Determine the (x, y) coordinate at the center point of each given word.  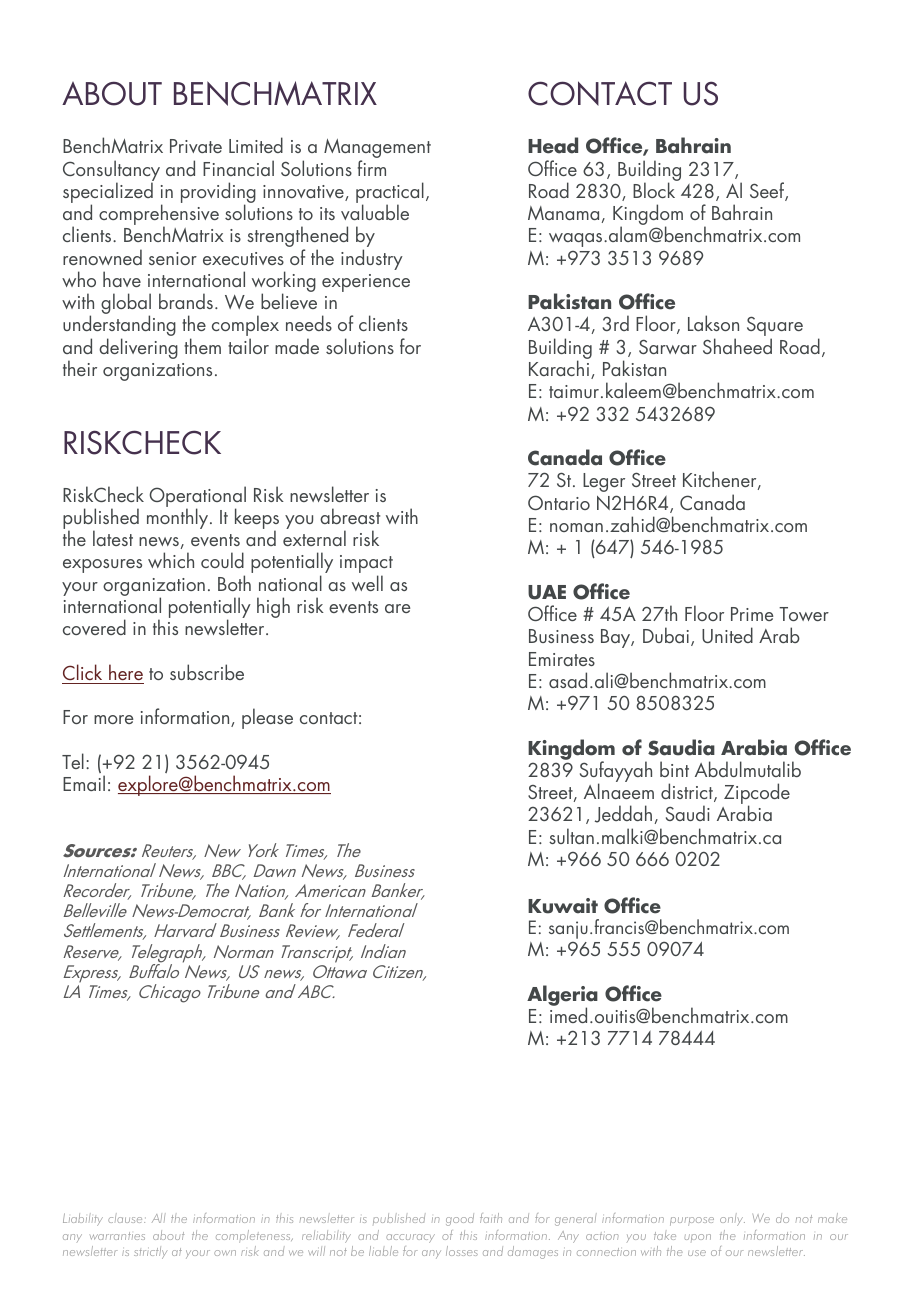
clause (126, 1218)
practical (390, 194)
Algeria (562, 997)
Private (196, 146)
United (727, 635)
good (460, 1220)
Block (655, 189)
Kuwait (563, 906)
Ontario (559, 502)
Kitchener (721, 480)
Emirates (562, 659)
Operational (198, 497)
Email (84, 783)
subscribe (207, 672)
